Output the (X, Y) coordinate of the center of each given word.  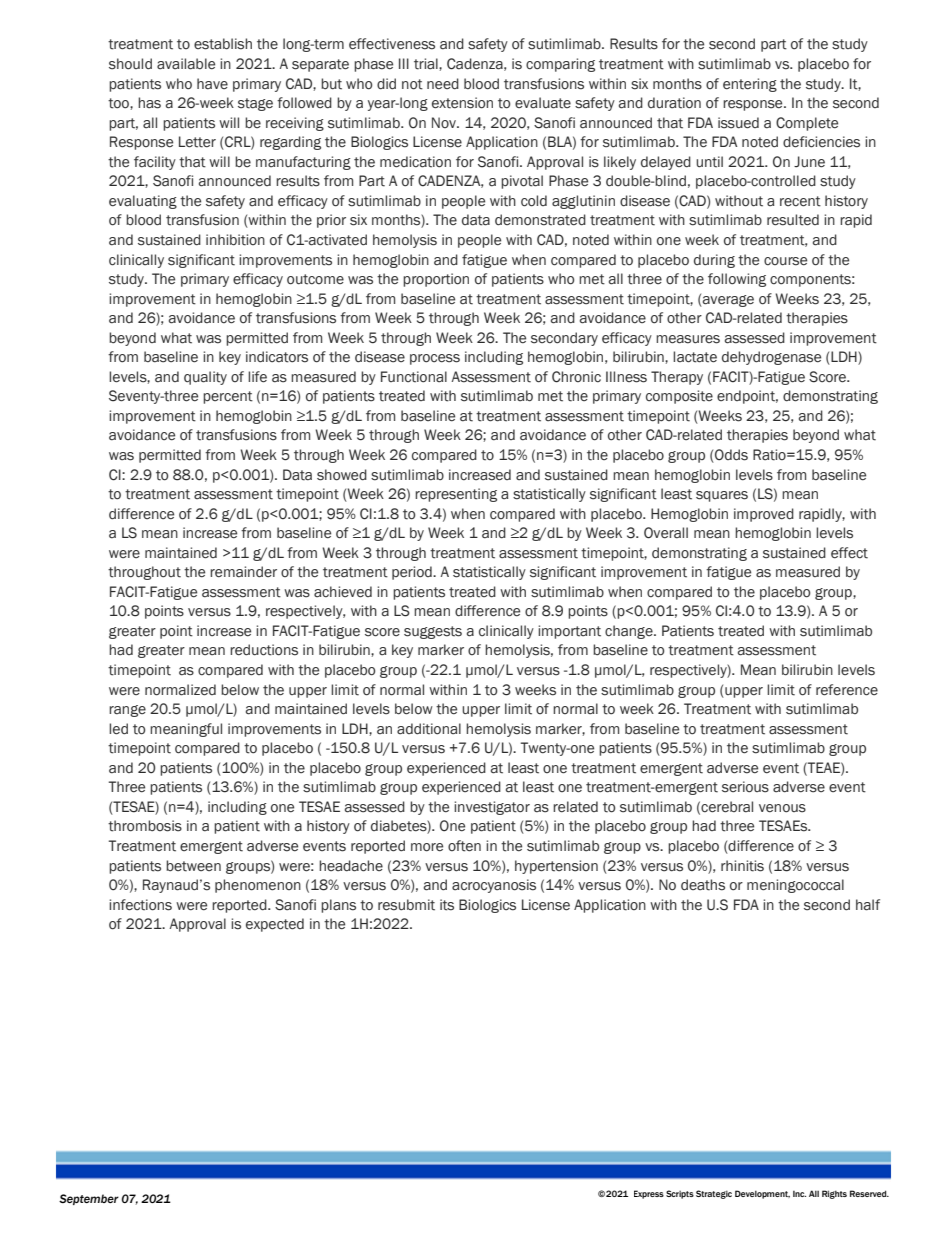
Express (649, 1194)
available (186, 64)
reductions (264, 650)
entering (750, 85)
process (435, 359)
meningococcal (795, 886)
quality (205, 378)
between (193, 866)
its (447, 905)
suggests (433, 632)
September (89, 1199)
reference (847, 690)
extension (462, 103)
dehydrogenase (771, 358)
